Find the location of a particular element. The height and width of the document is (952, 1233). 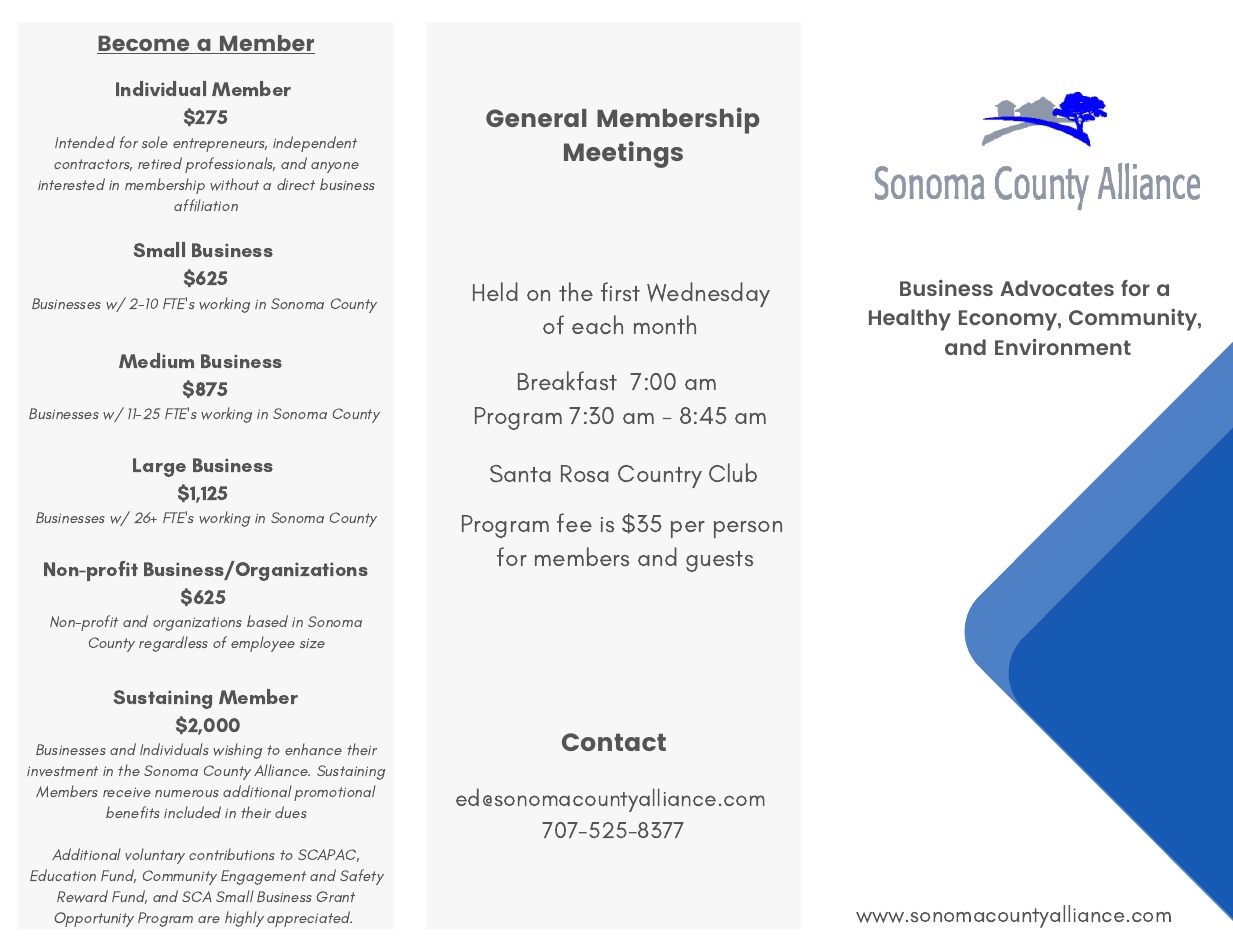

person is located at coordinates (748, 529).
